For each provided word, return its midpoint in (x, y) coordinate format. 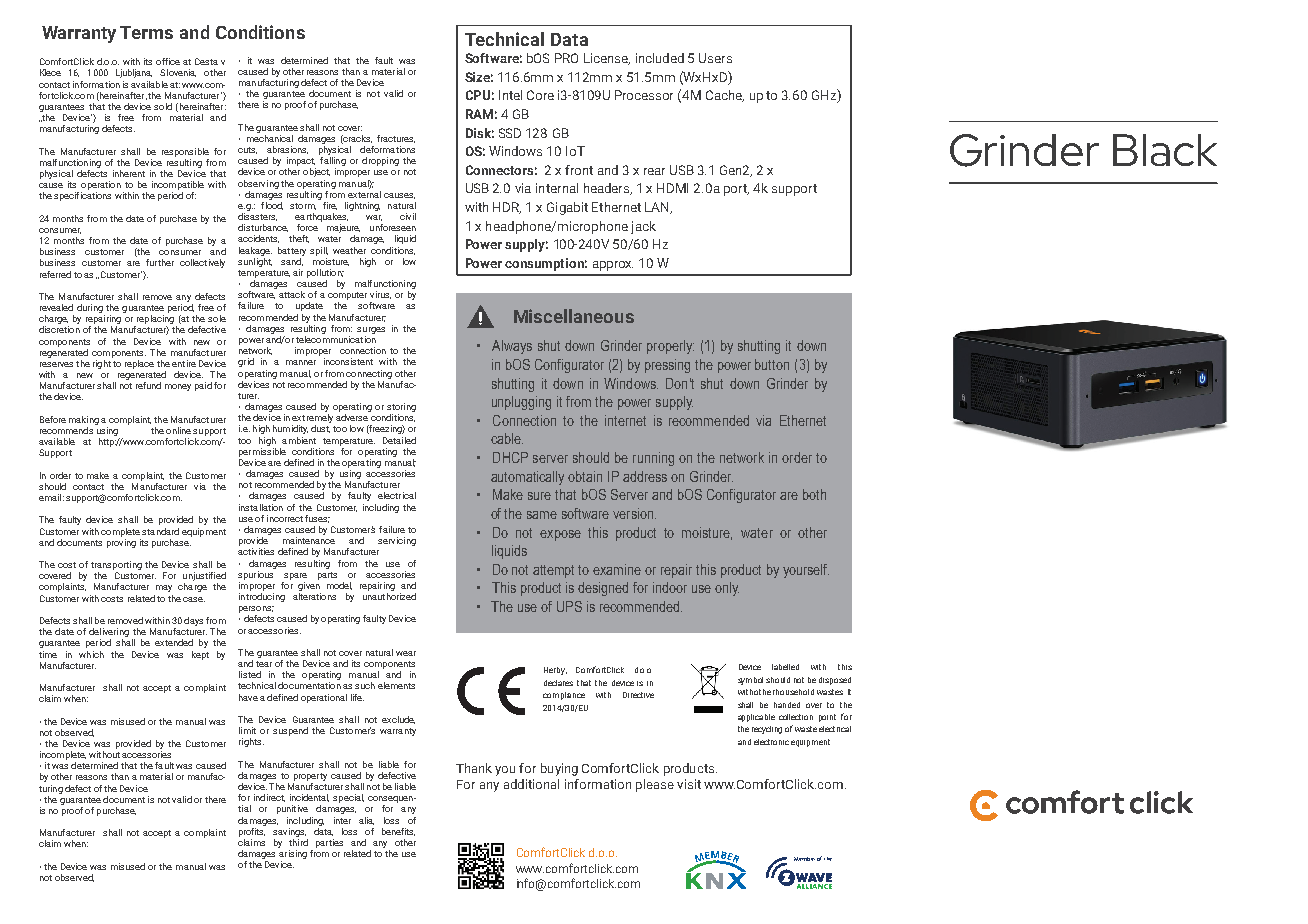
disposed (835, 681)
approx (613, 266)
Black (1165, 150)
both (814, 494)
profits (252, 831)
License (607, 59)
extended (174, 642)
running (653, 459)
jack (643, 227)
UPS (569, 606)
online (178, 430)
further (160, 262)
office (168, 61)
